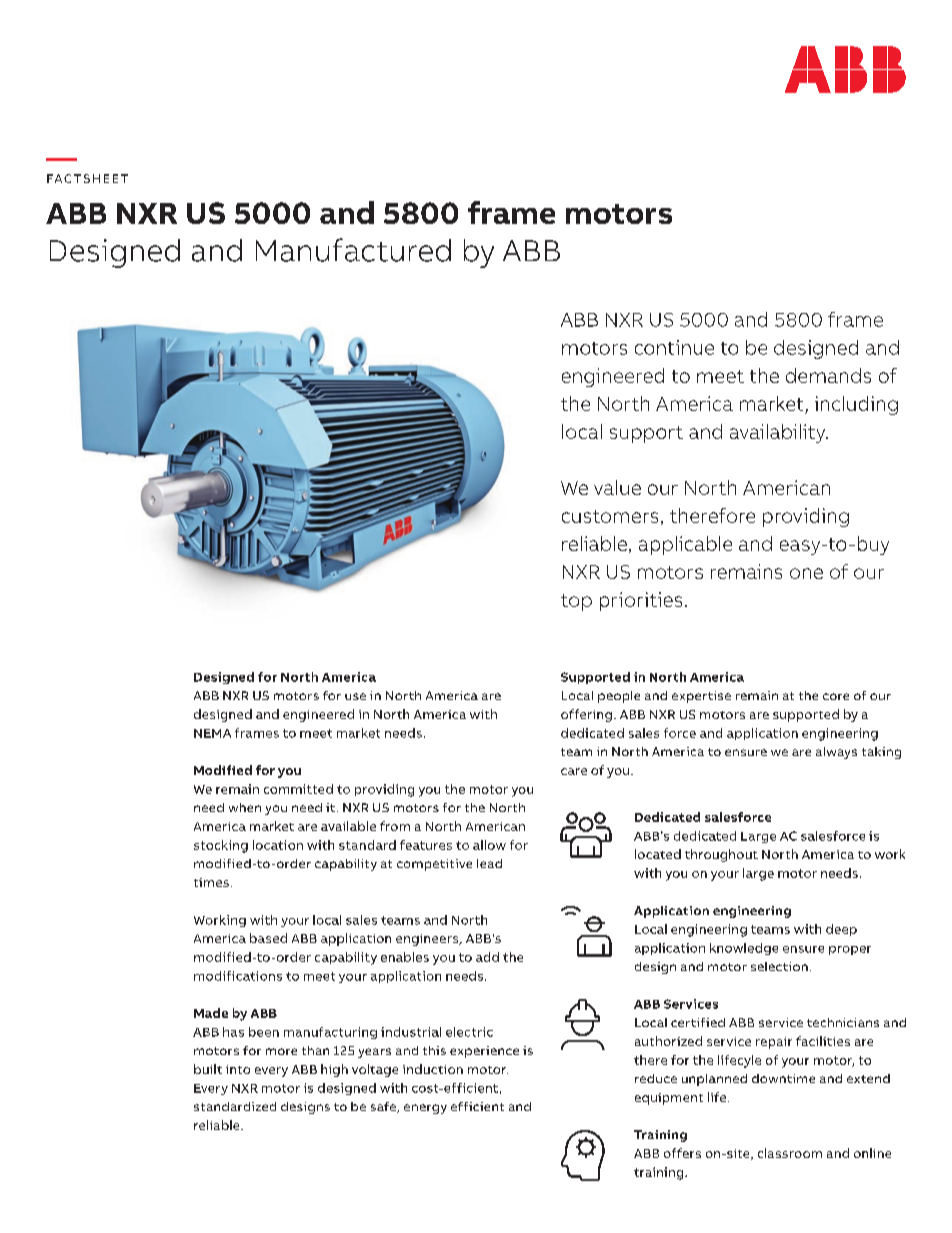 The height and width of the screenshot is (1233, 952). What do you see at coordinates (353, 250) in the screenshot?
I see `Manufactured` at bounding box center [353, 250].
